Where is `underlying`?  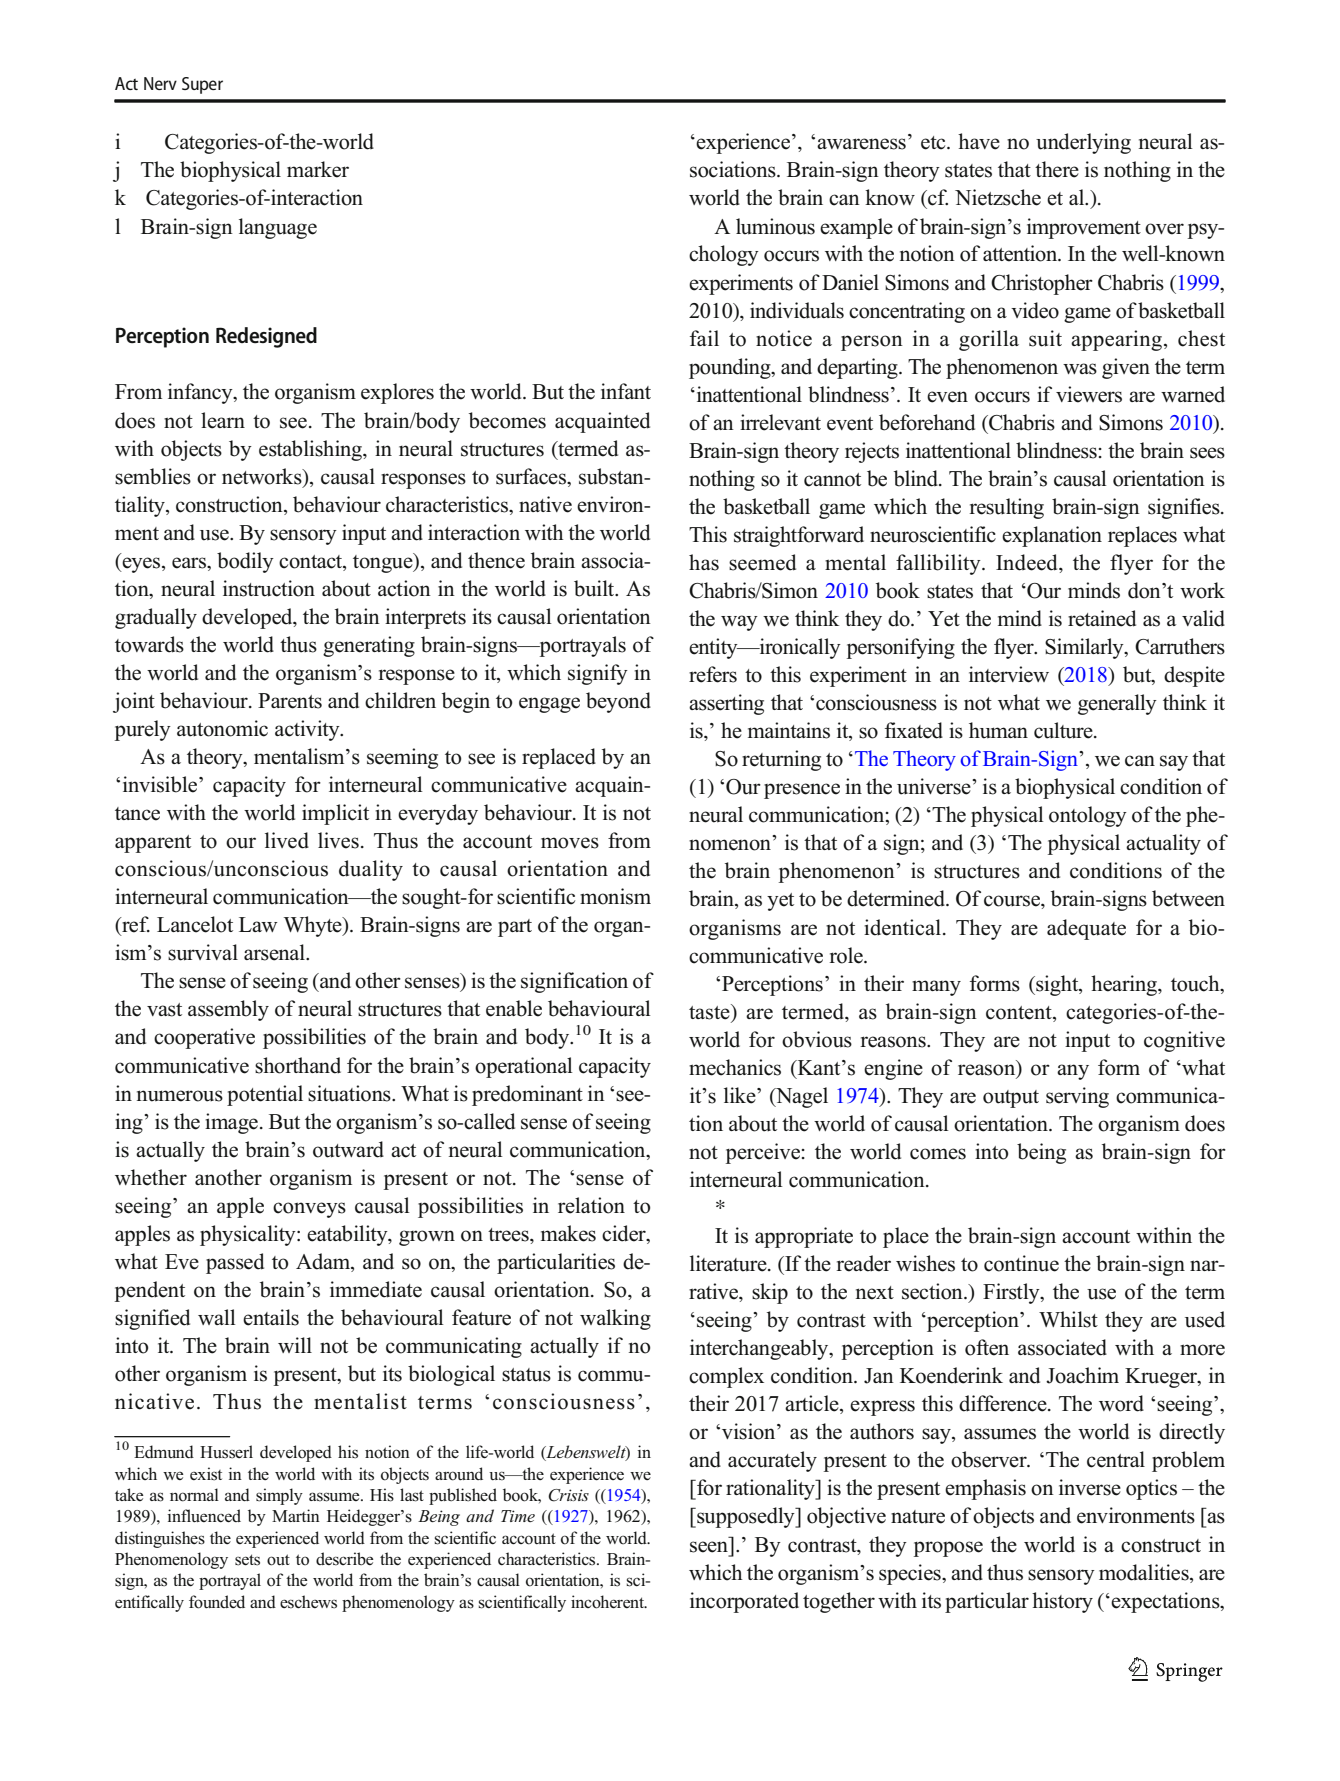
underlying is located at coordinates (1083, 143).
